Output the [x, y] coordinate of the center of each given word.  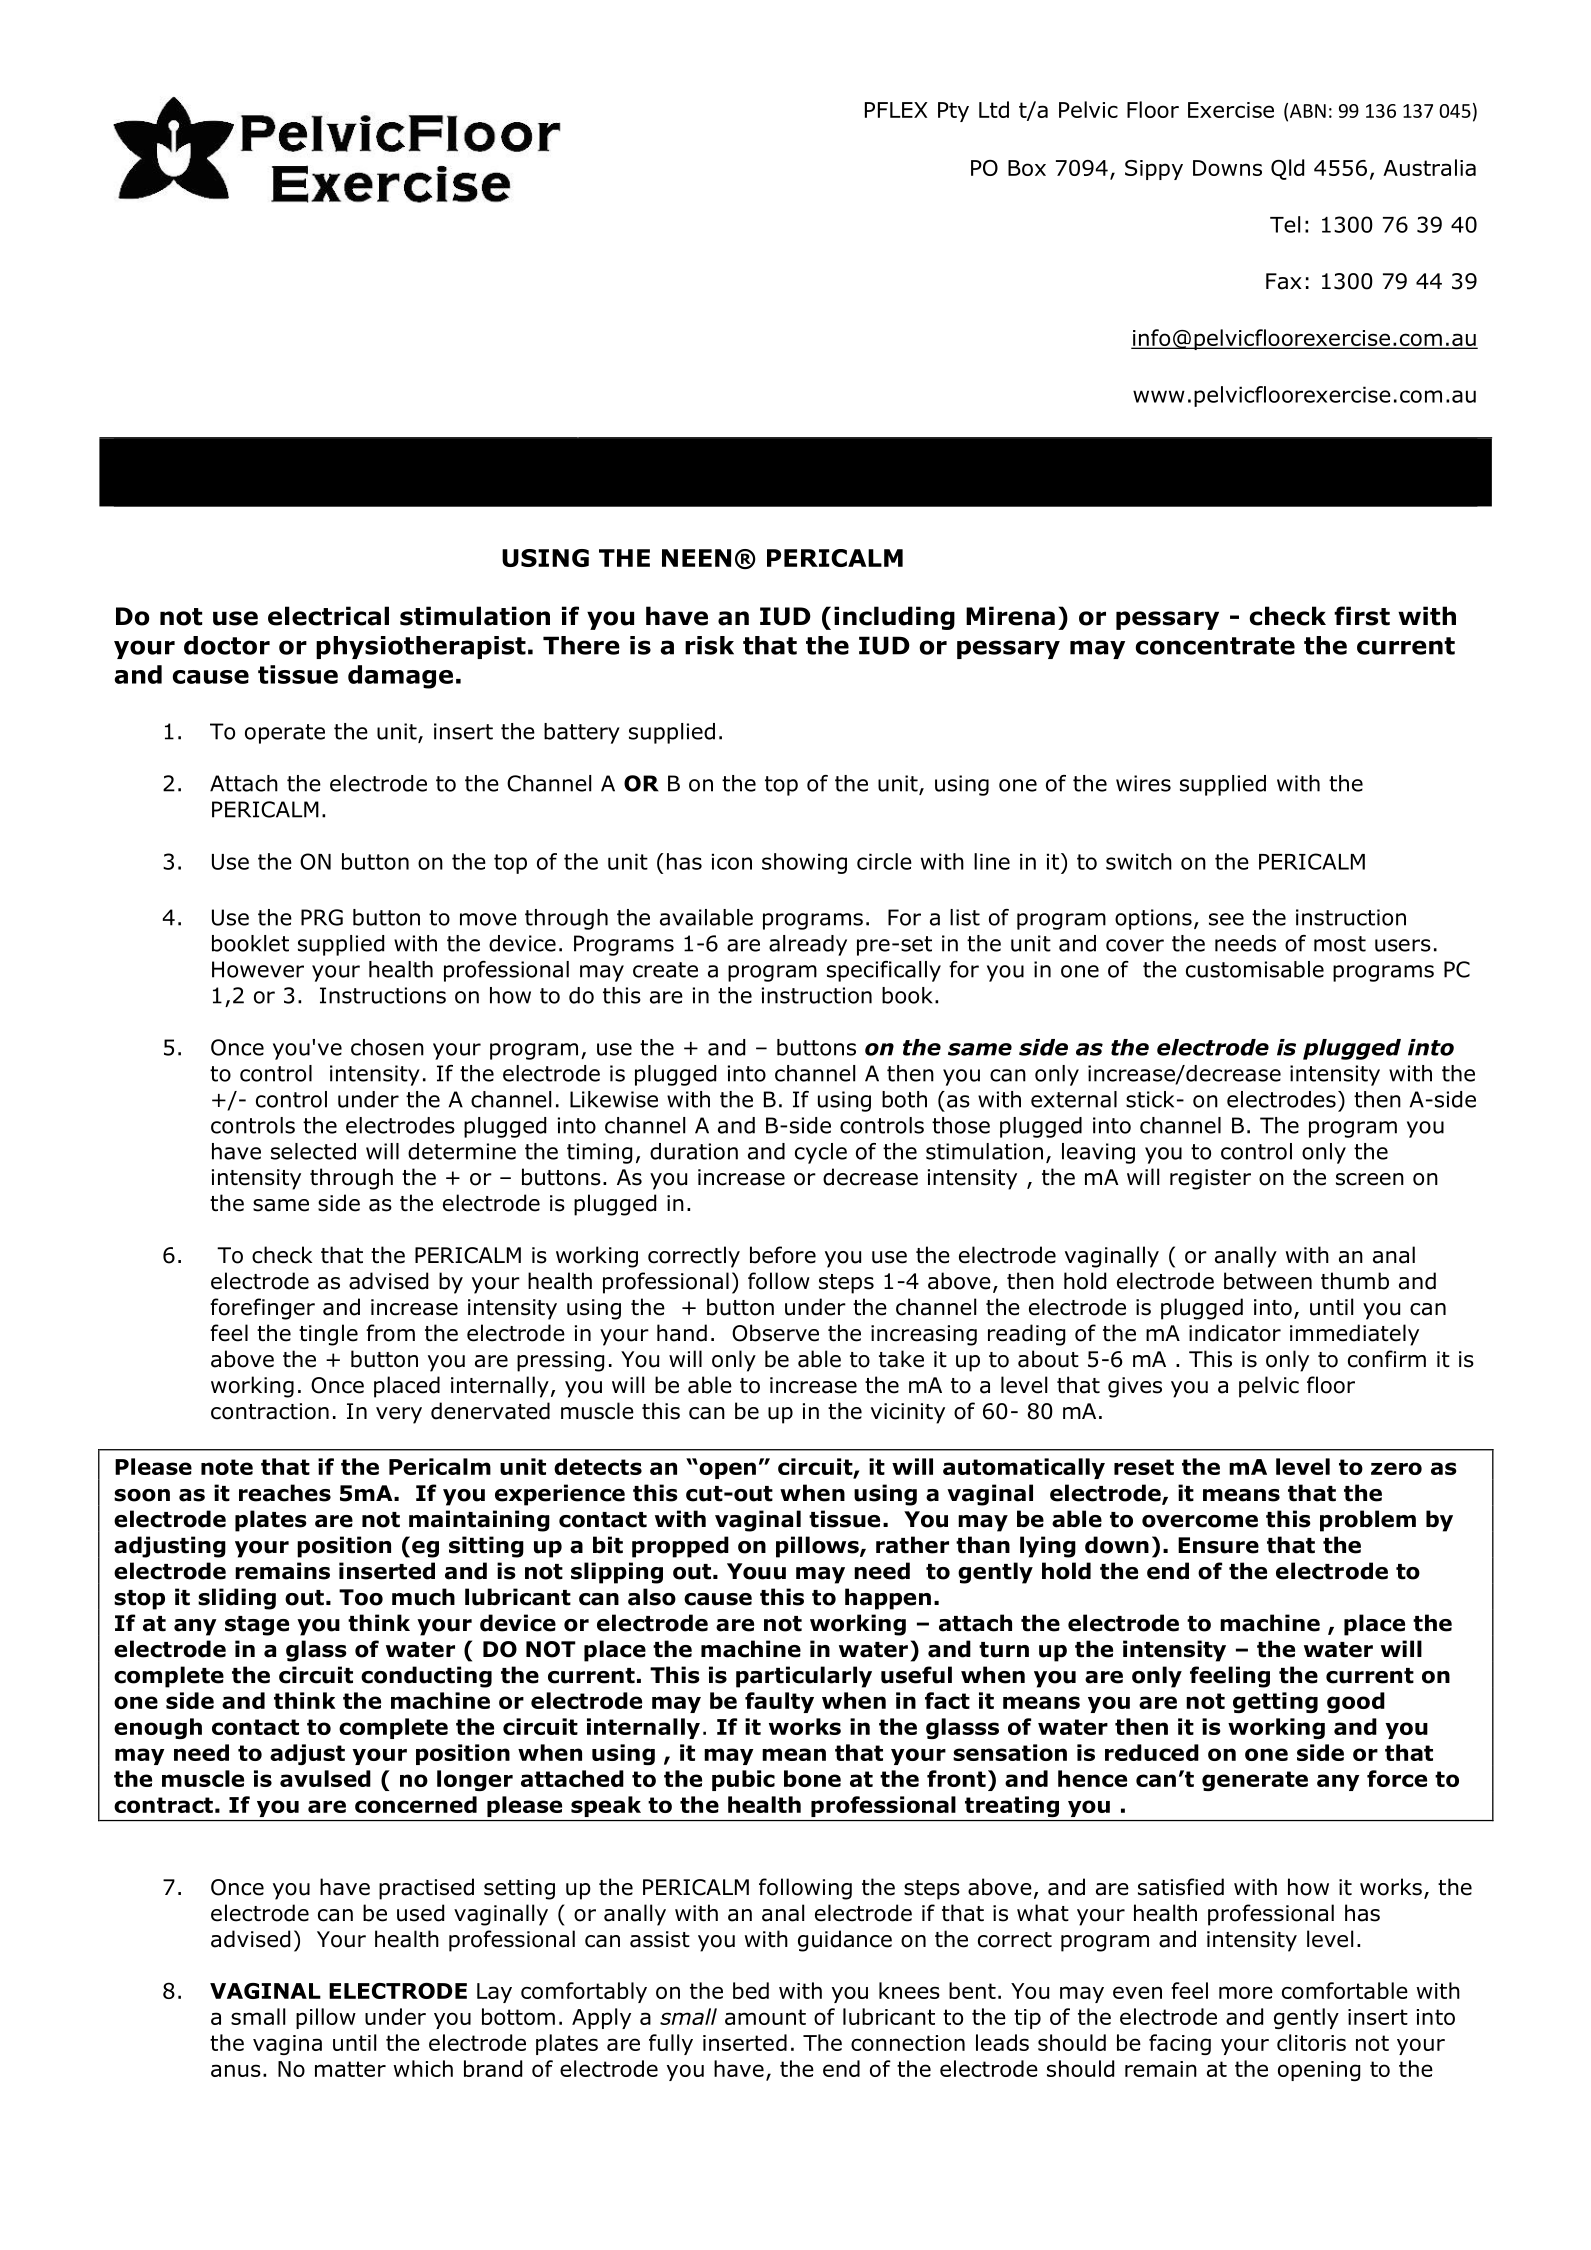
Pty [953, 112]
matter [350, 2069]
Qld [1287, 169]
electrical [328, 616]
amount [765, 2017]
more [1246, 1992]
